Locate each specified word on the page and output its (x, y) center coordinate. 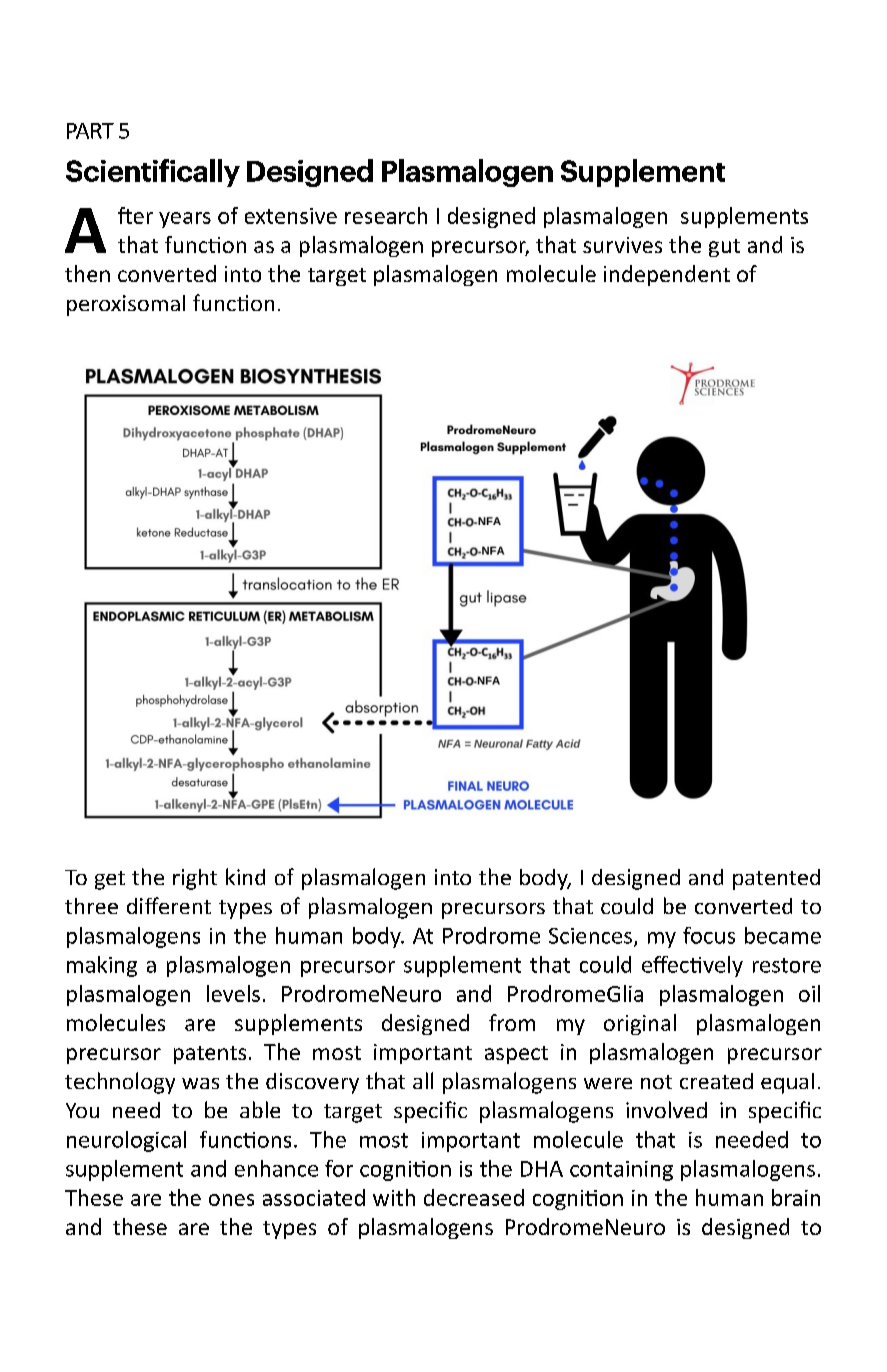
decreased (474, 1197)
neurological (126, 1141)
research (386, 215)
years (185, 220)
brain (796, 1197)
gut (724, 248)
